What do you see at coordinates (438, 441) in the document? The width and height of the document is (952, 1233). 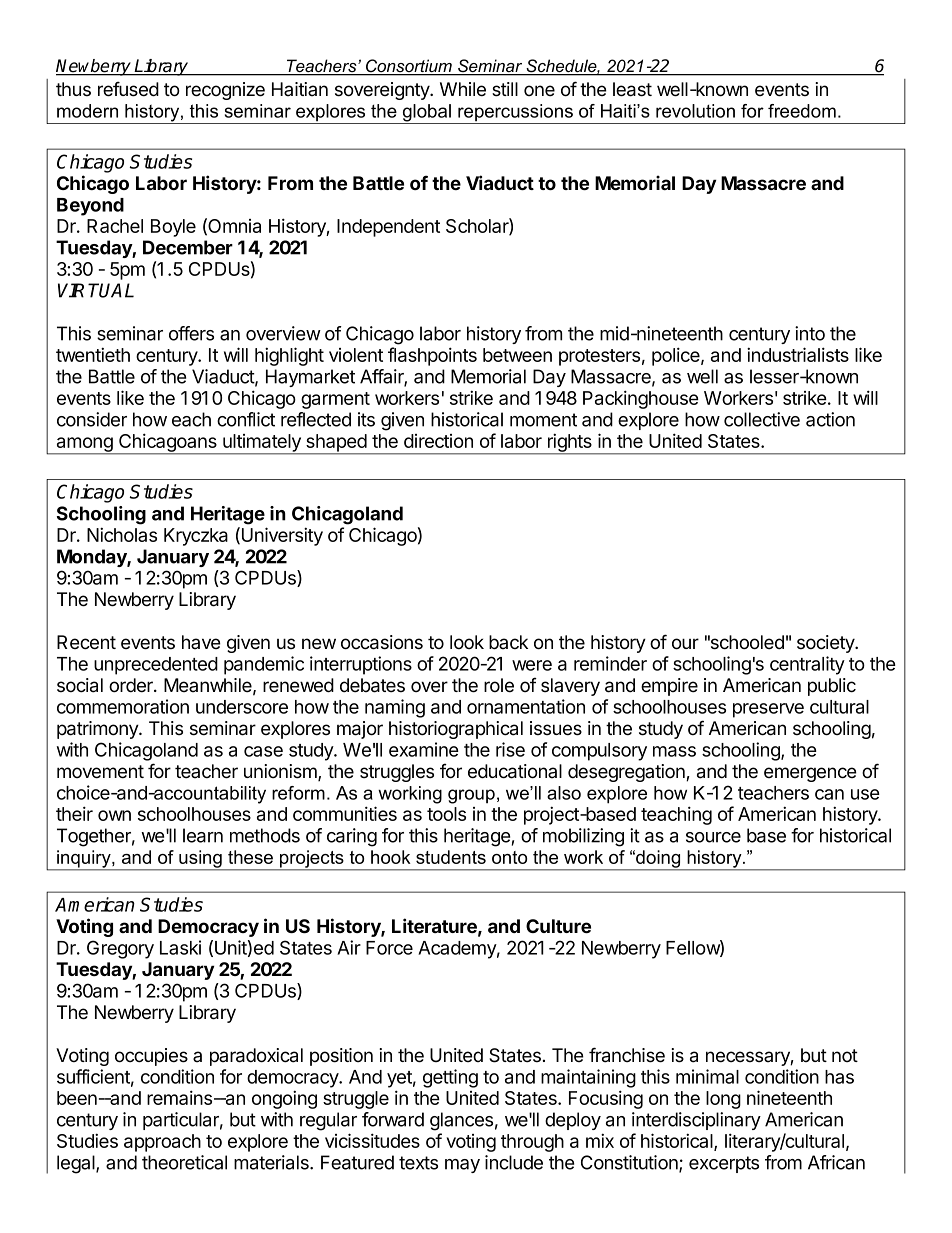 I see `direction` at bounding box center [438, 441].
